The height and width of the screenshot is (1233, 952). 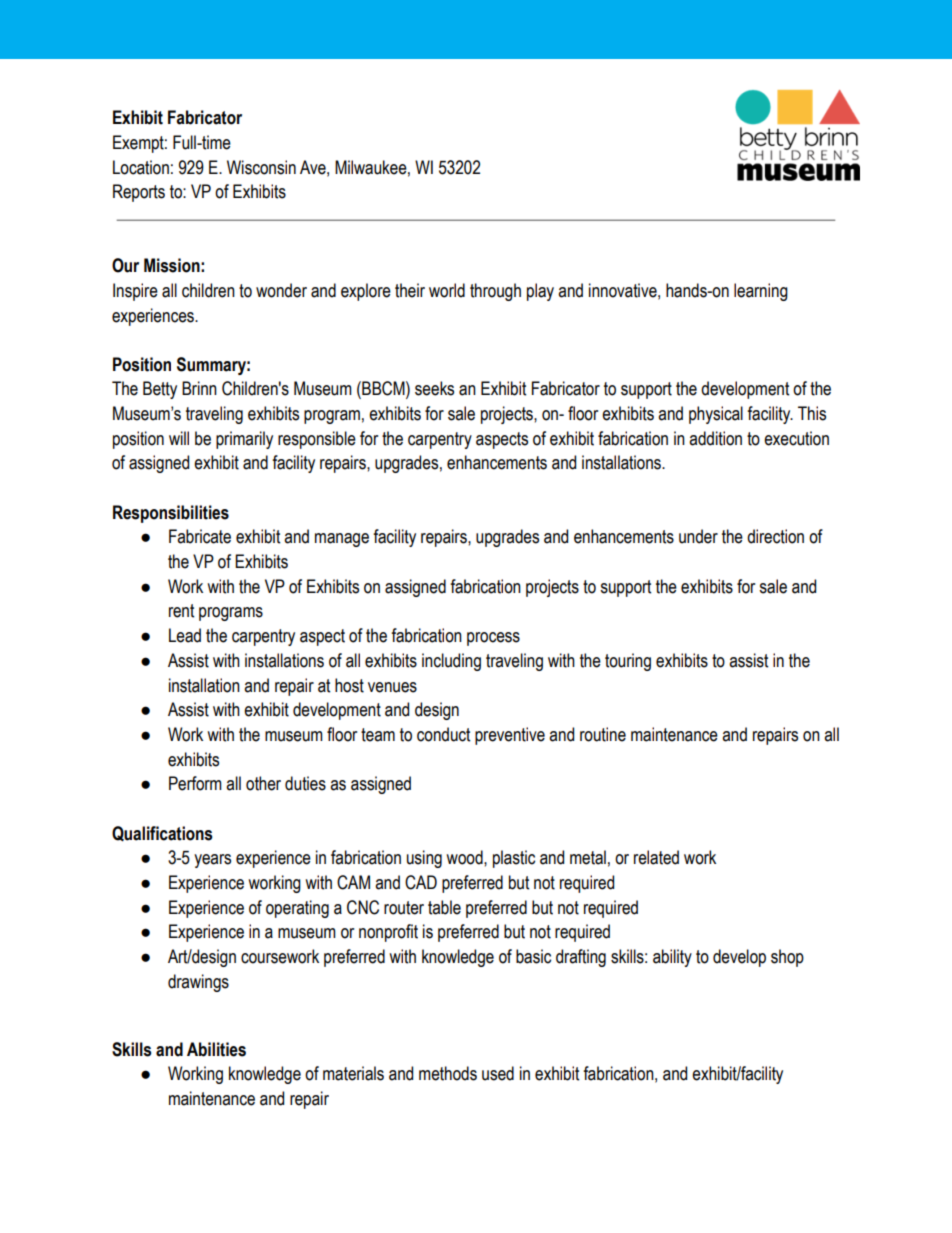 I want to click on physical, so click(x=716, y=415).
